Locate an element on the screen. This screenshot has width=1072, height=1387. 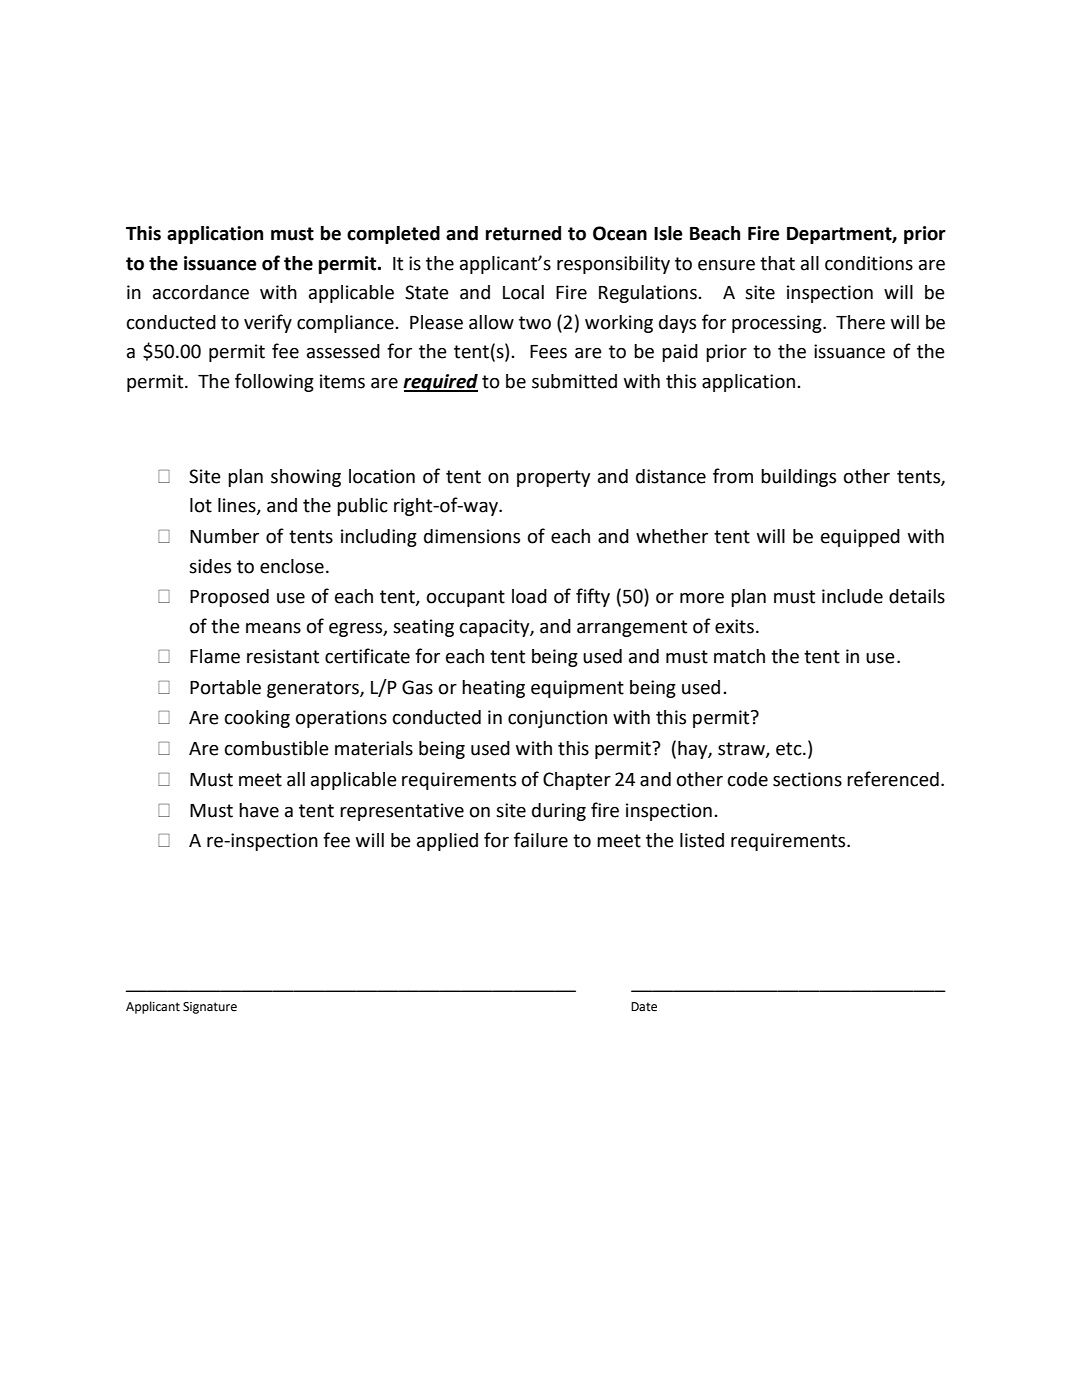
means is located at coordinates (273, 628).
